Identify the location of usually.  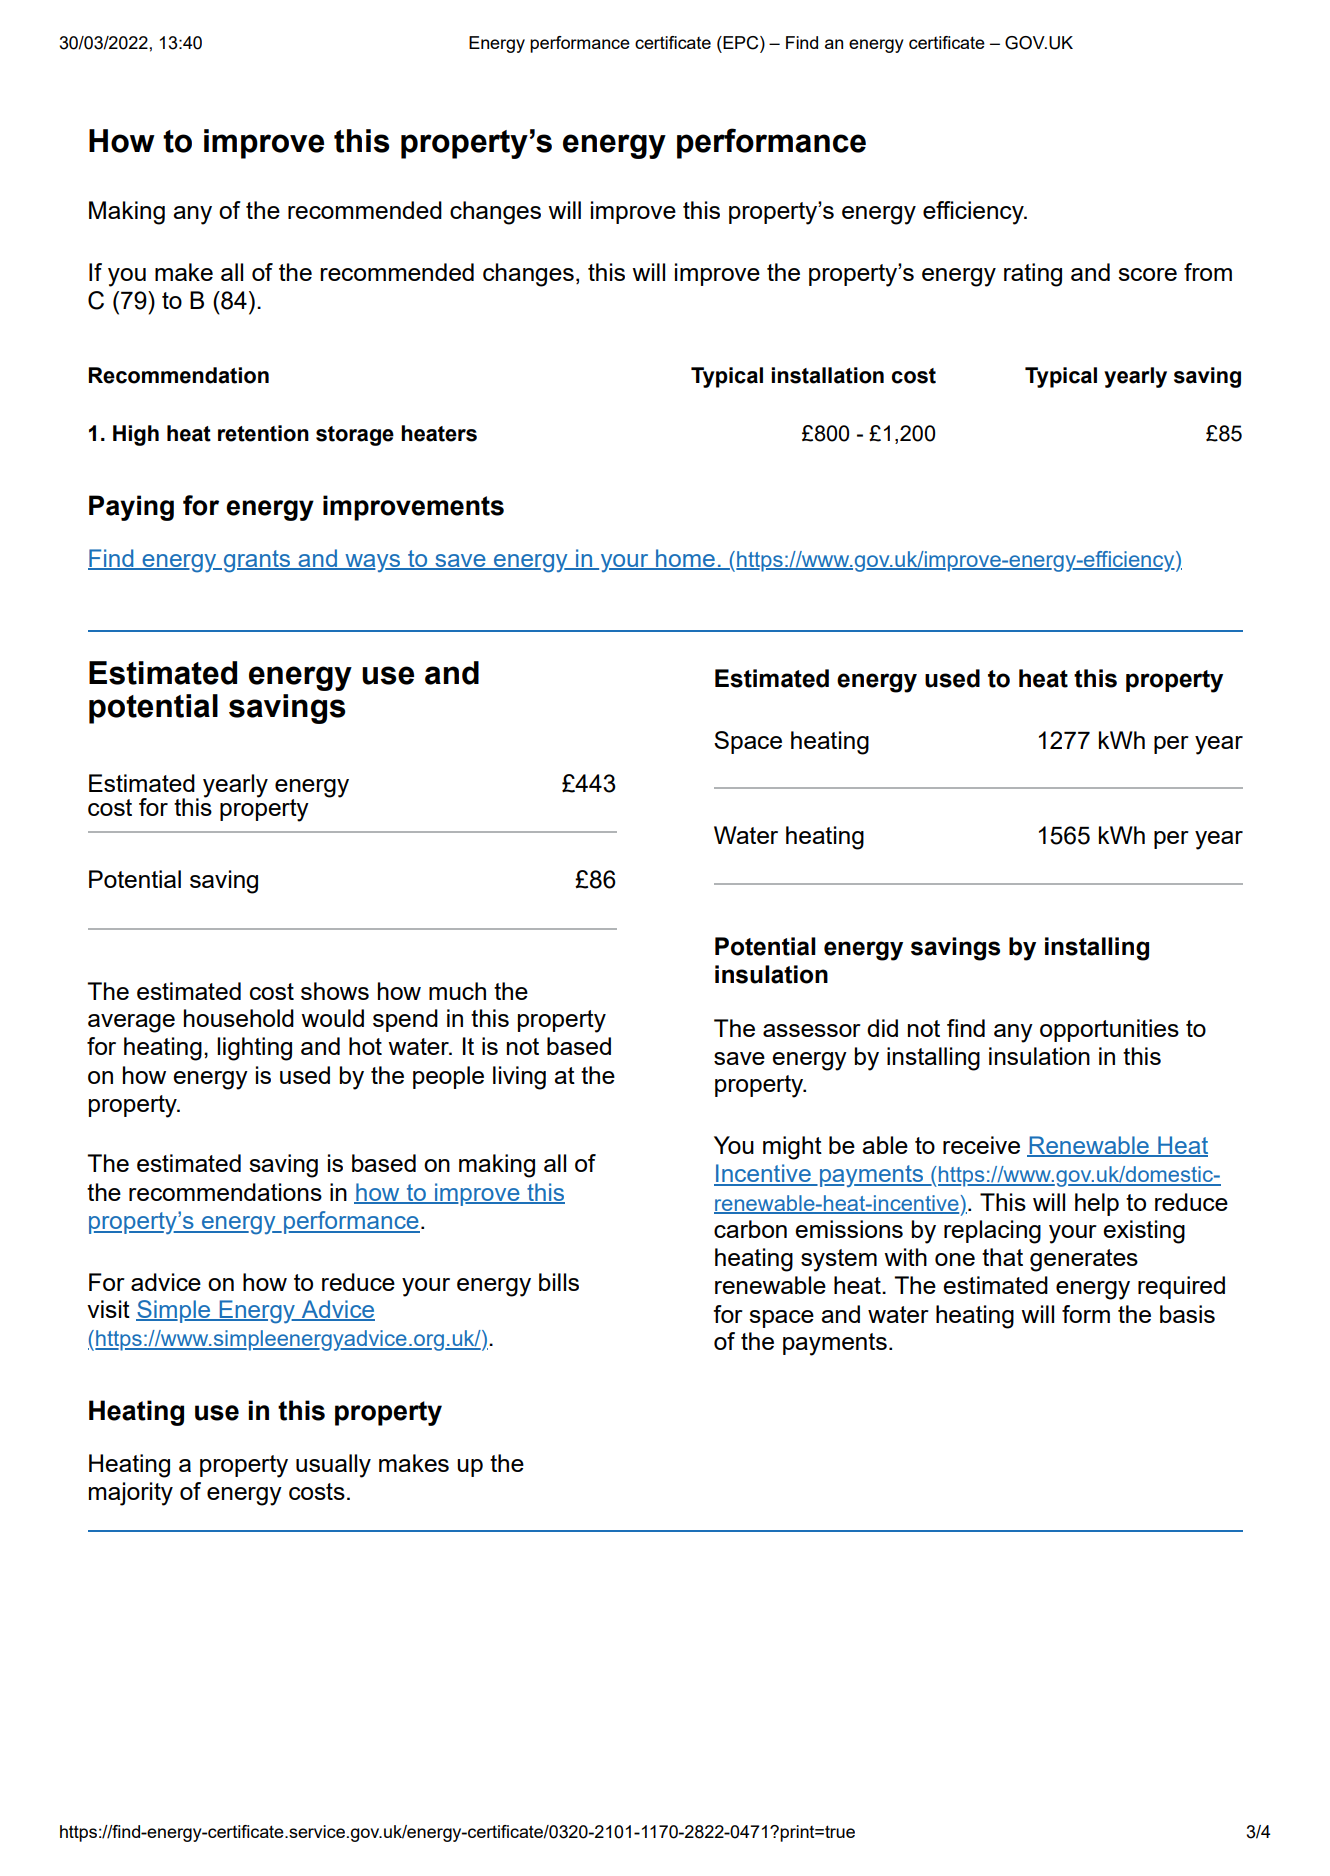
(333, 1466).
